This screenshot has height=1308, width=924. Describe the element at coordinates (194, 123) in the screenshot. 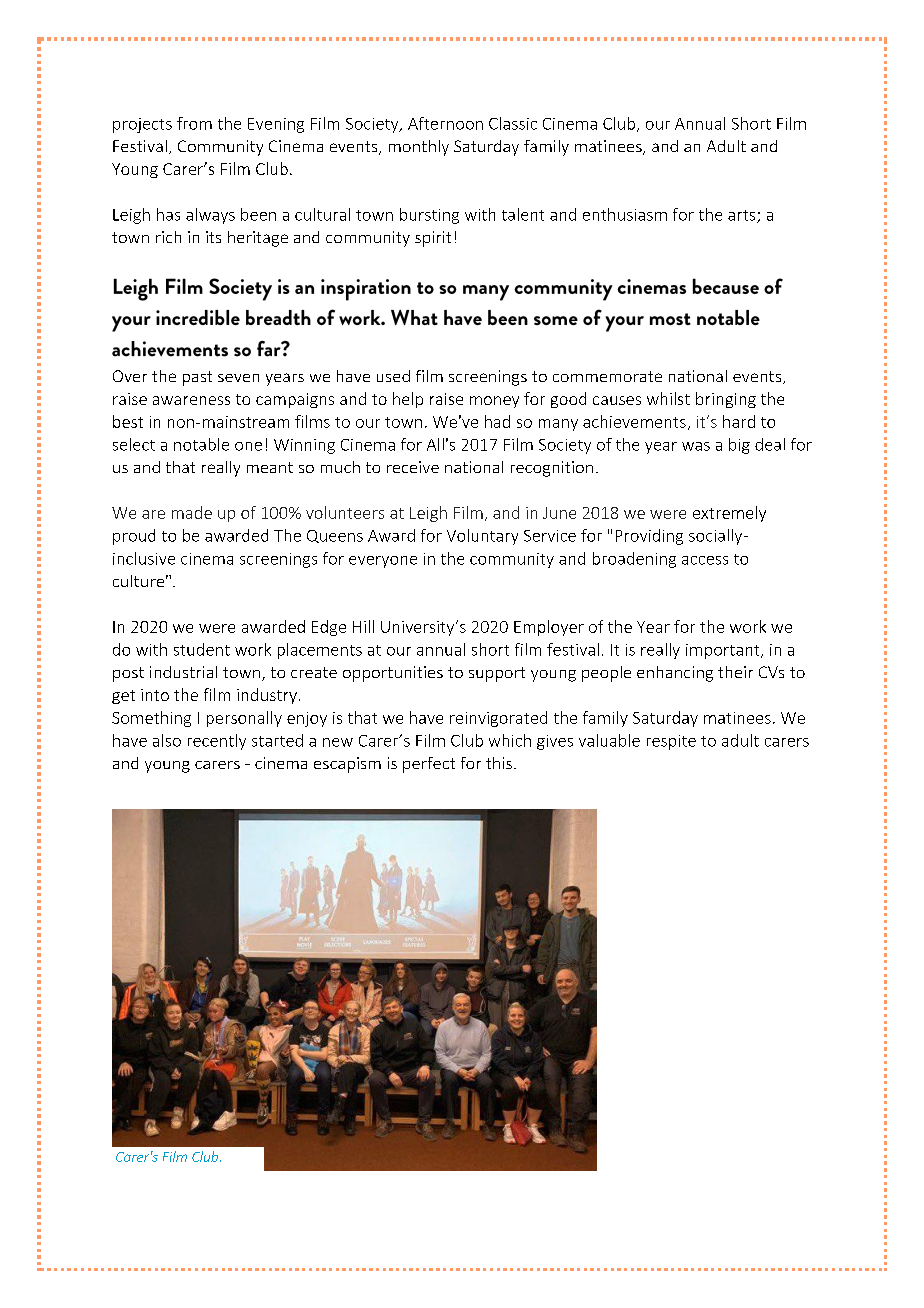

I see `from` at that location.
